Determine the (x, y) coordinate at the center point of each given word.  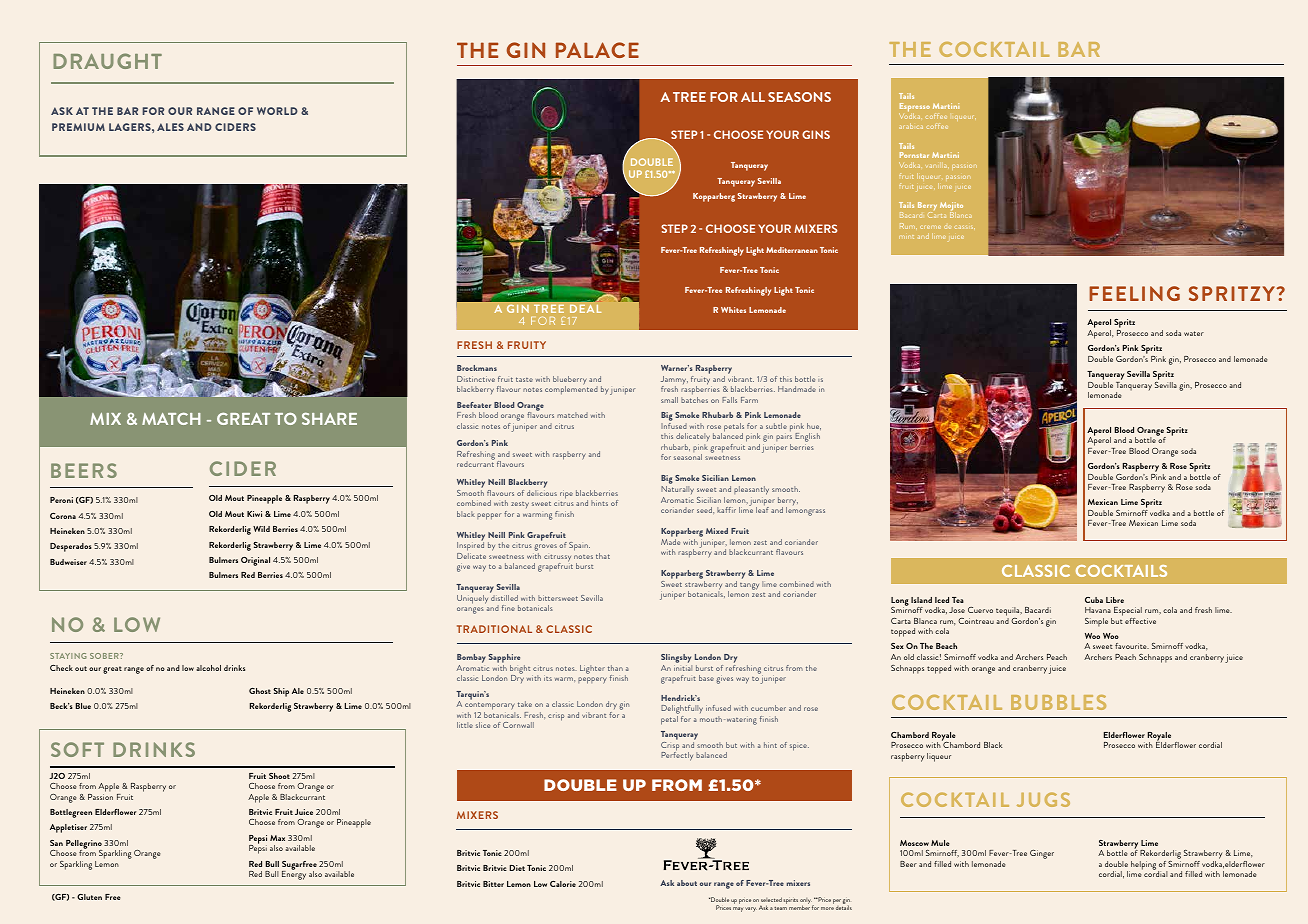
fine (508, 608)
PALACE (597, 50)
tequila (1009, 613)
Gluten (89, 897)
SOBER (105, 656)
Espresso (914, 109)
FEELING (1134, 293)
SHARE (329, 418)
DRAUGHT (107, 61)
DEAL (585, 309)
